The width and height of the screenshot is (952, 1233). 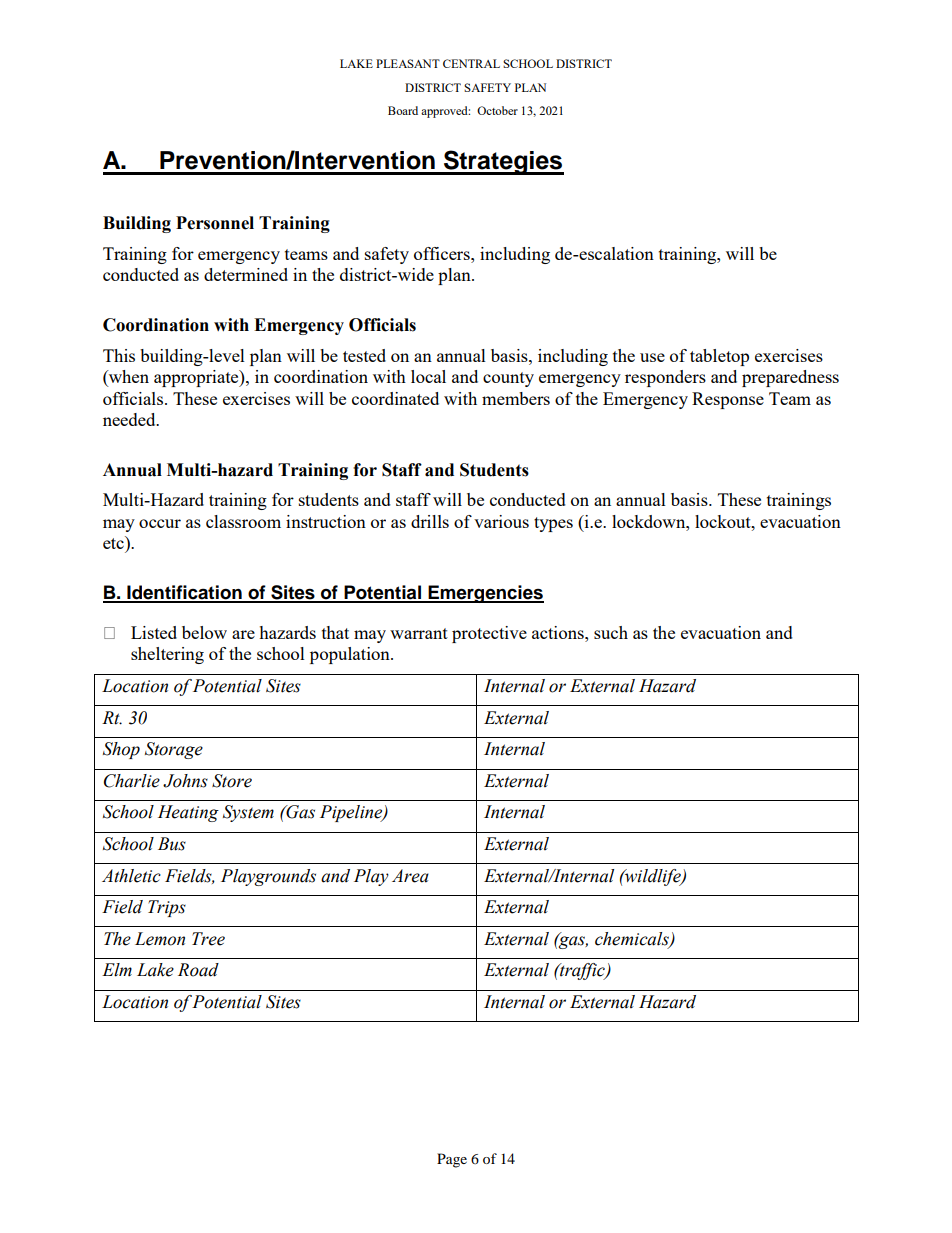 I want to click on wildlife, so click(x=653, y=877).
